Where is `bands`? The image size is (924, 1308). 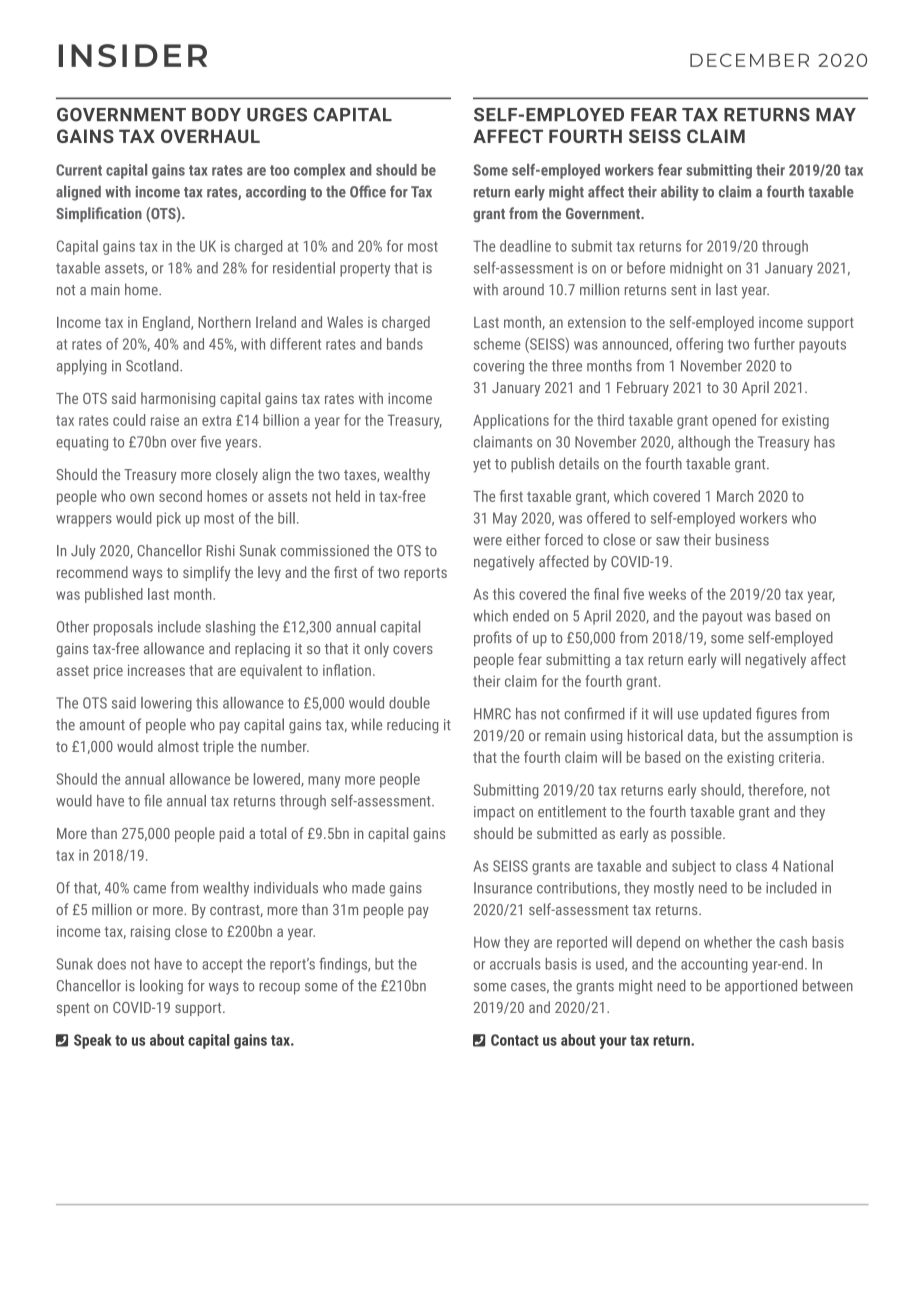 bands is located at coordinates (405, 344).
